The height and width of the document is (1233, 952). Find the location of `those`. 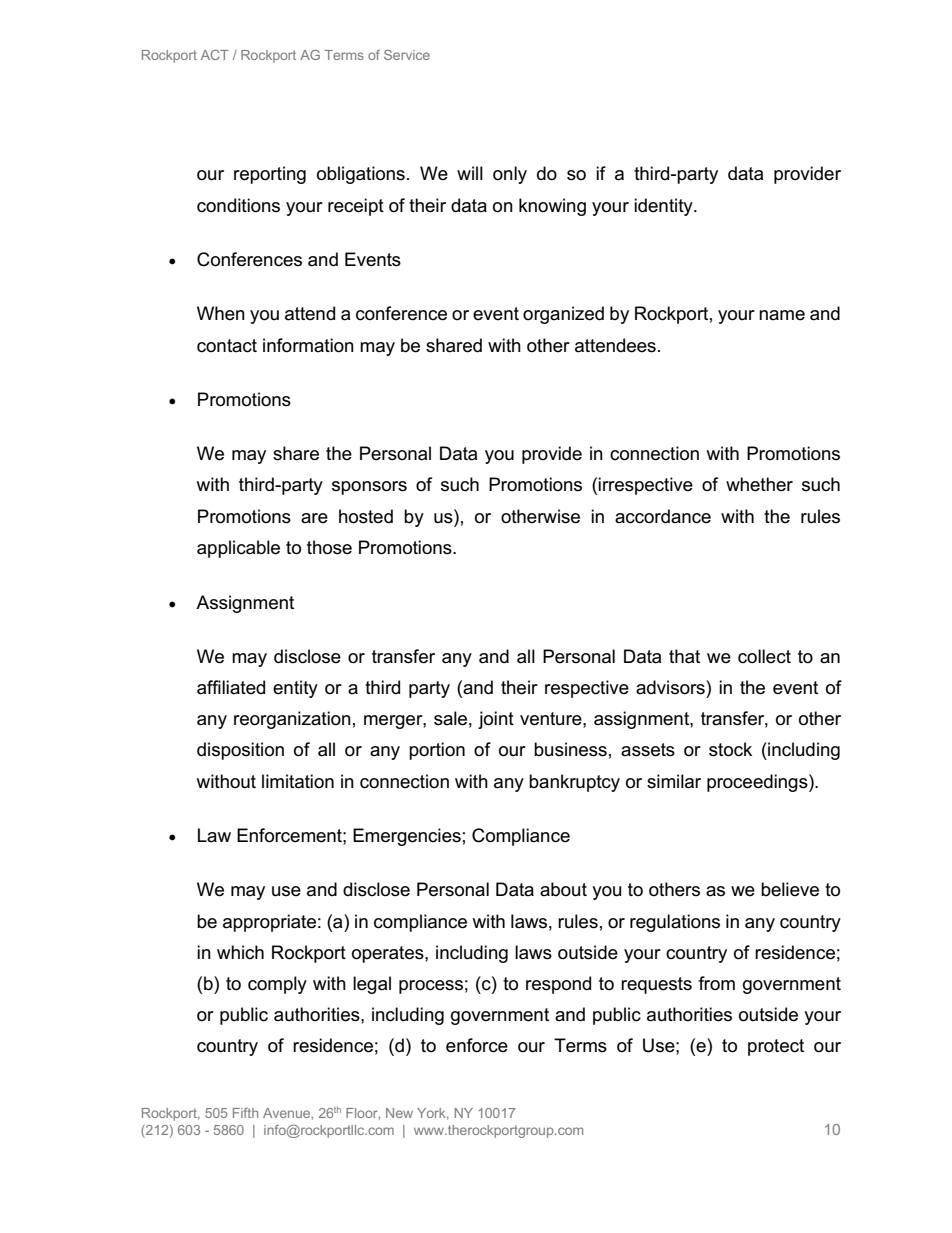

those is located at coordinates (329, 547).
